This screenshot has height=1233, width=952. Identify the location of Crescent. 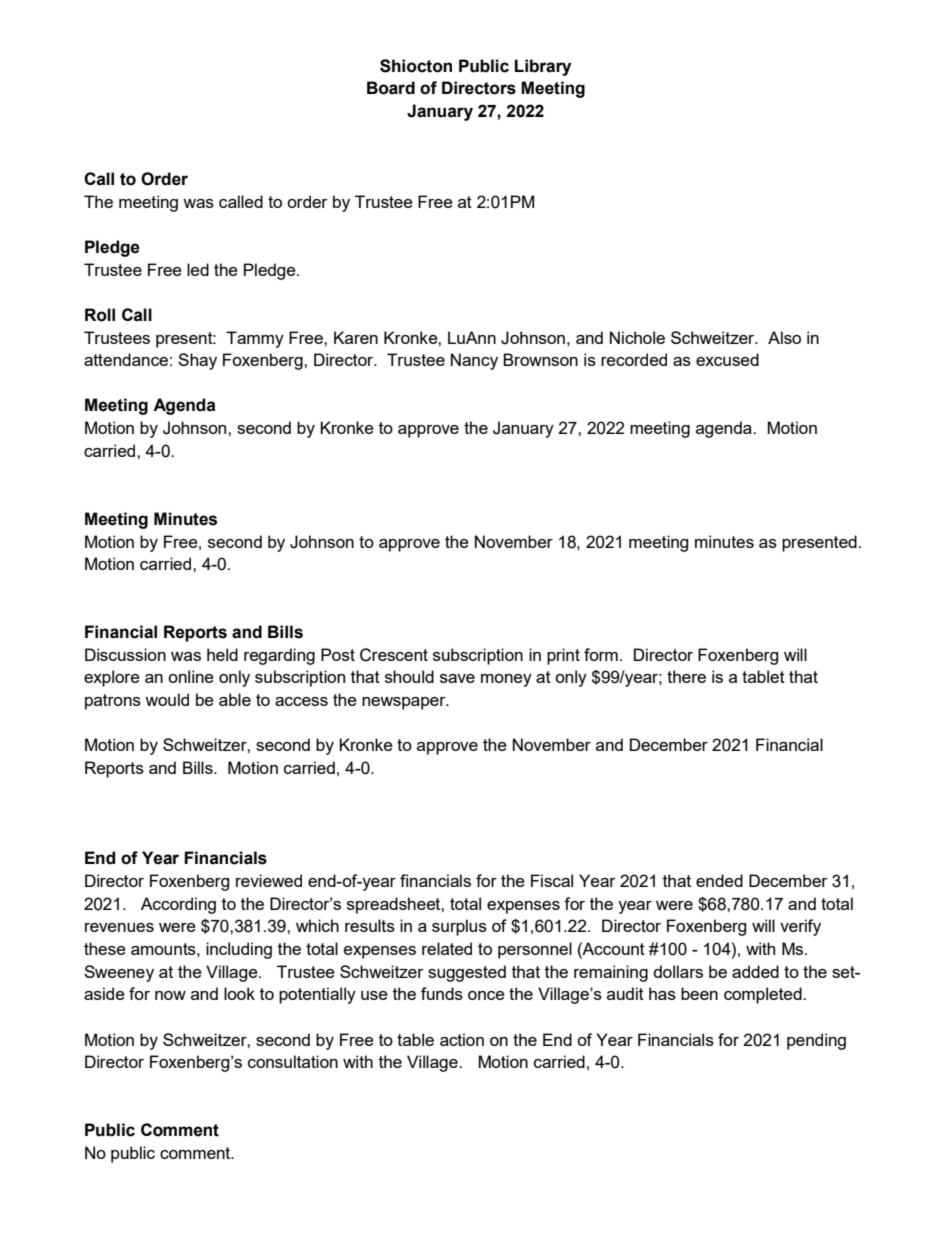
(394, 655).
